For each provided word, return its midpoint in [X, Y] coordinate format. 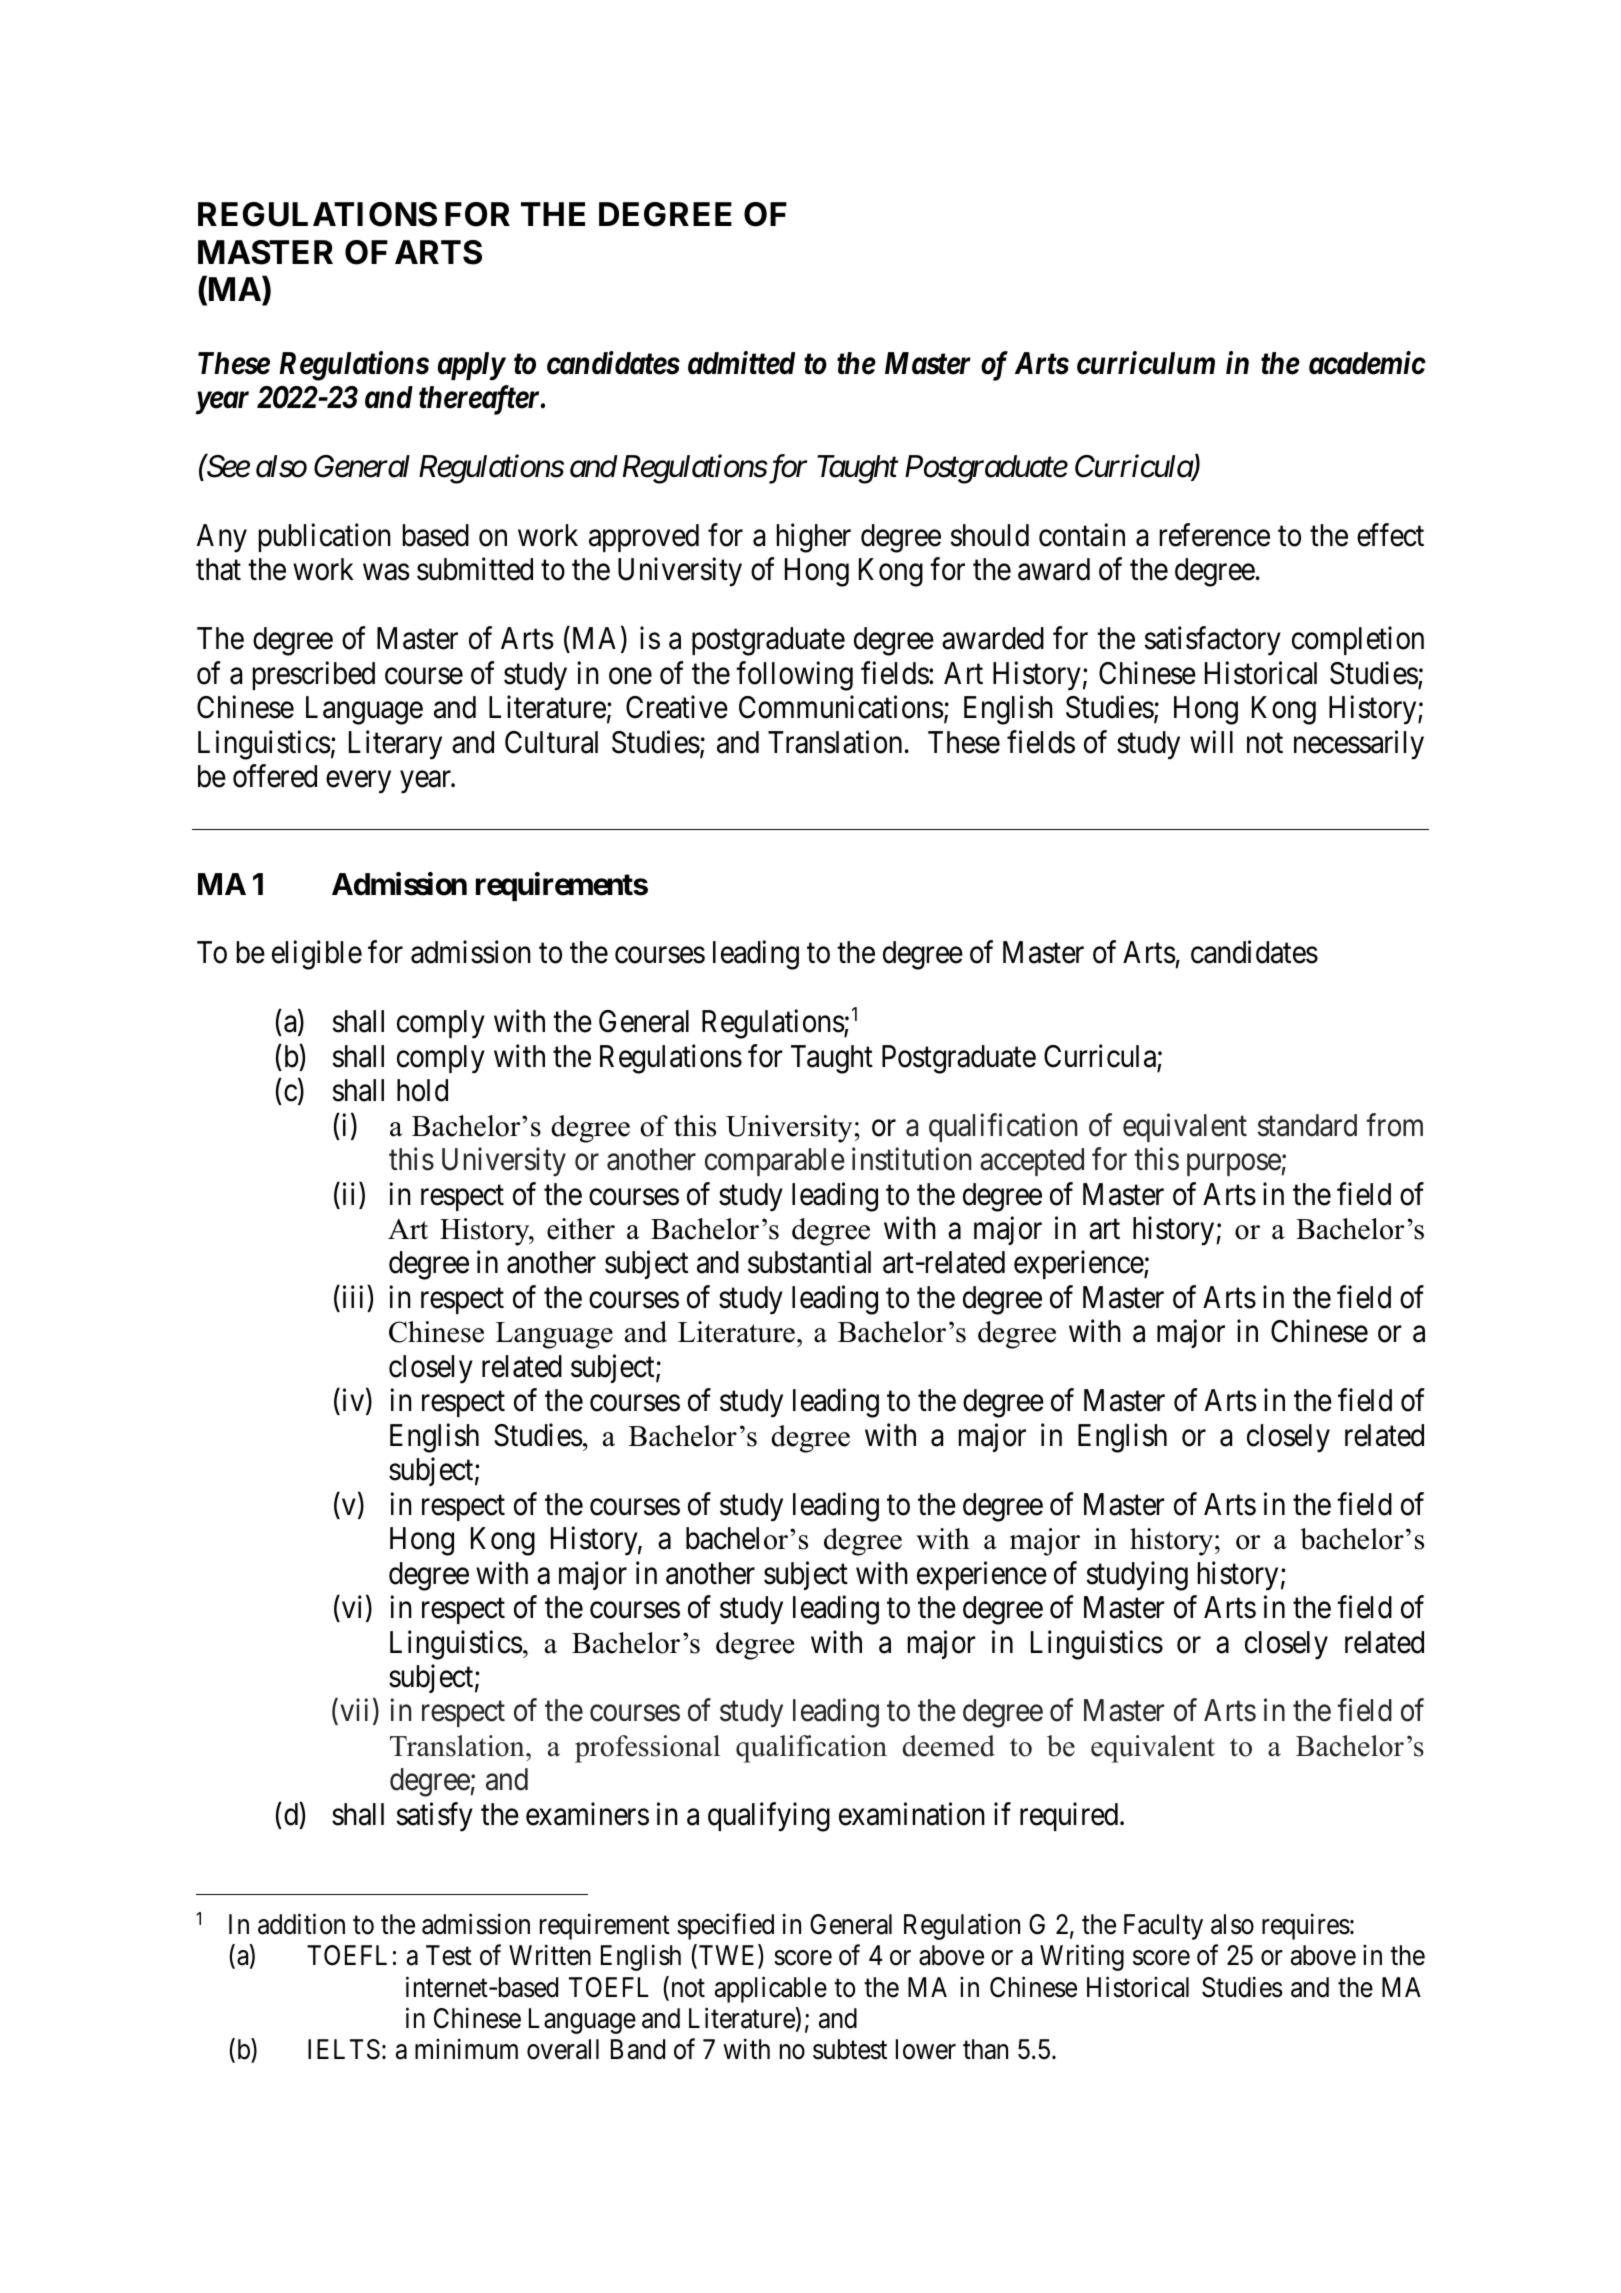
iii [353, 1296]
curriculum [1146, 363]
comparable [775, 1162]
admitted [741, 363]
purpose [1234, 1165]
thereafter [480, 400]
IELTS [344, 2049]
